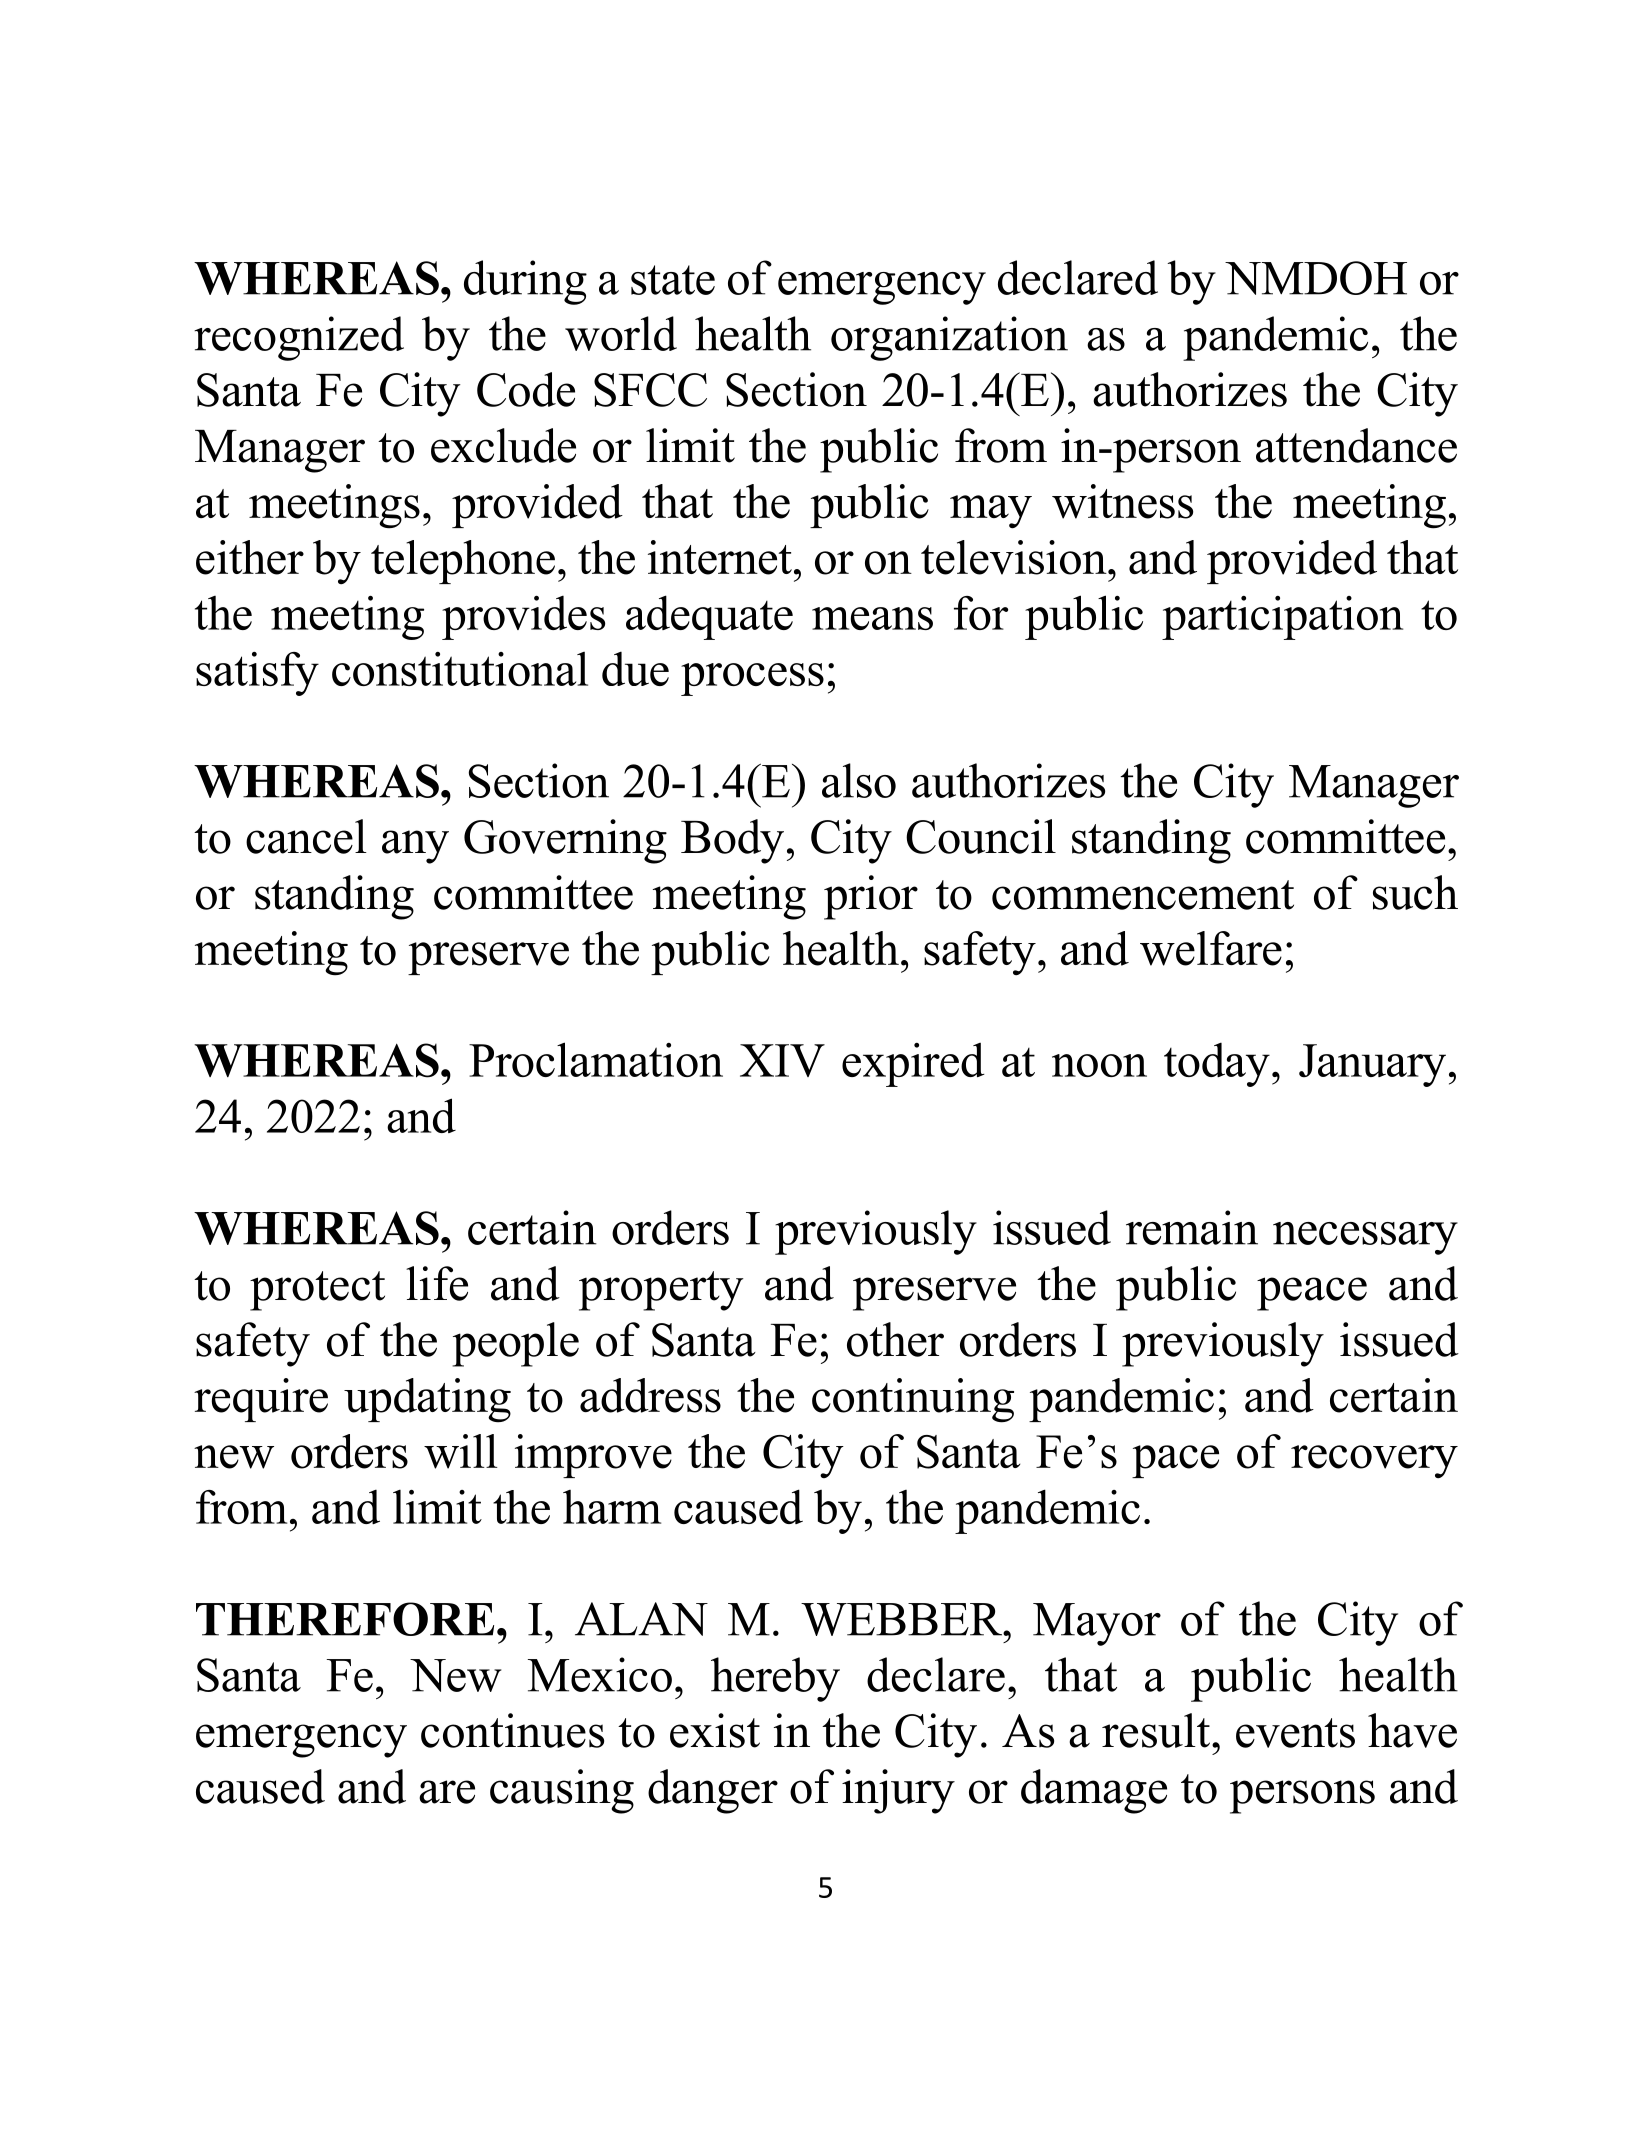 This screenshot has height=2138, width=1652. What do you see at coordinates (1356, 445) in the screenshot?
I see `attendance` at bounding box center [1356, 445].
